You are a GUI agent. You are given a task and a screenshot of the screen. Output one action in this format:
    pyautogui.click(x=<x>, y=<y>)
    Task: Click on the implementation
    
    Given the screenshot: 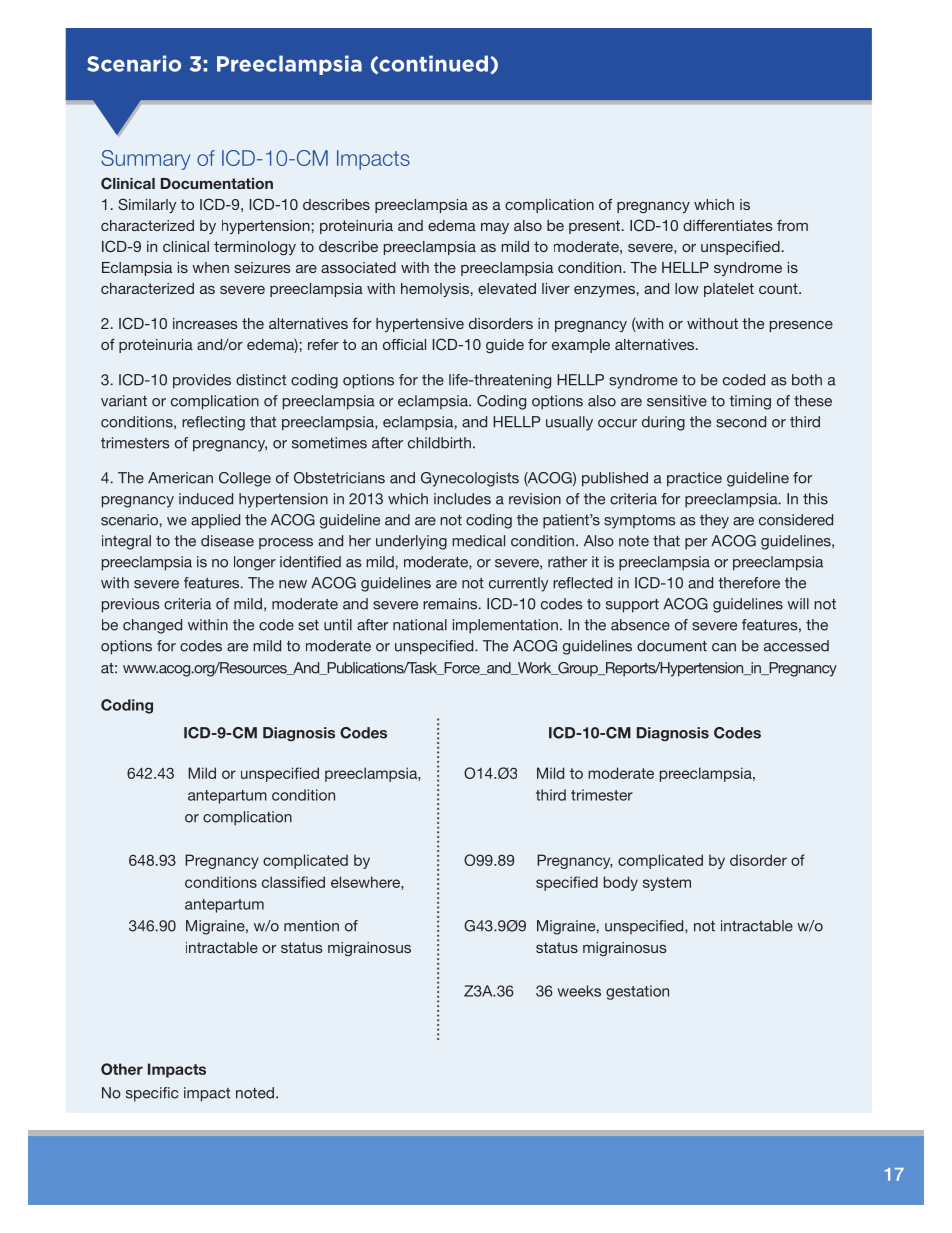 What is the action you would take?
    pyautogui.click(x=505, y=626)
